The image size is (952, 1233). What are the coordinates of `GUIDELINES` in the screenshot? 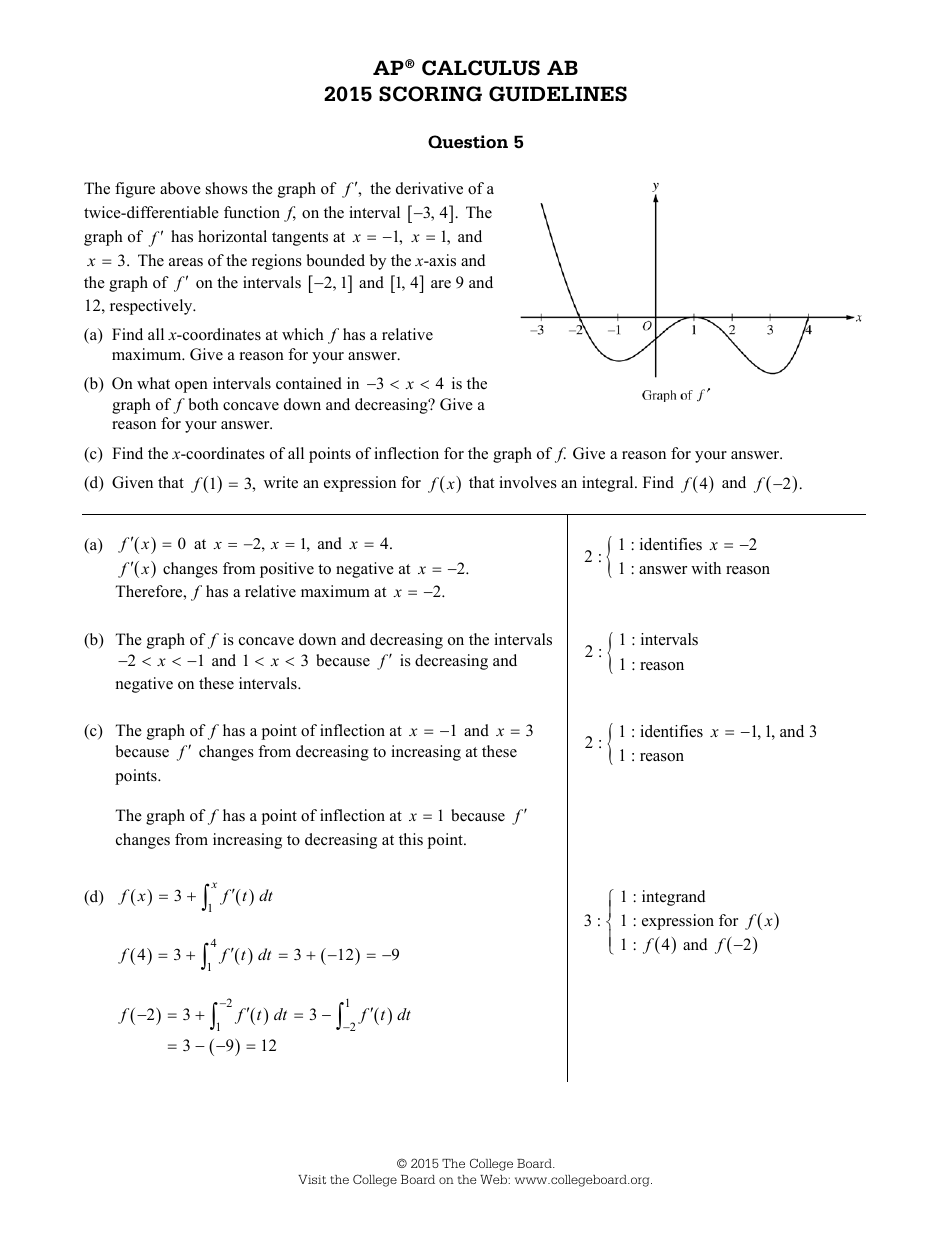 It's located at (558, 94).
